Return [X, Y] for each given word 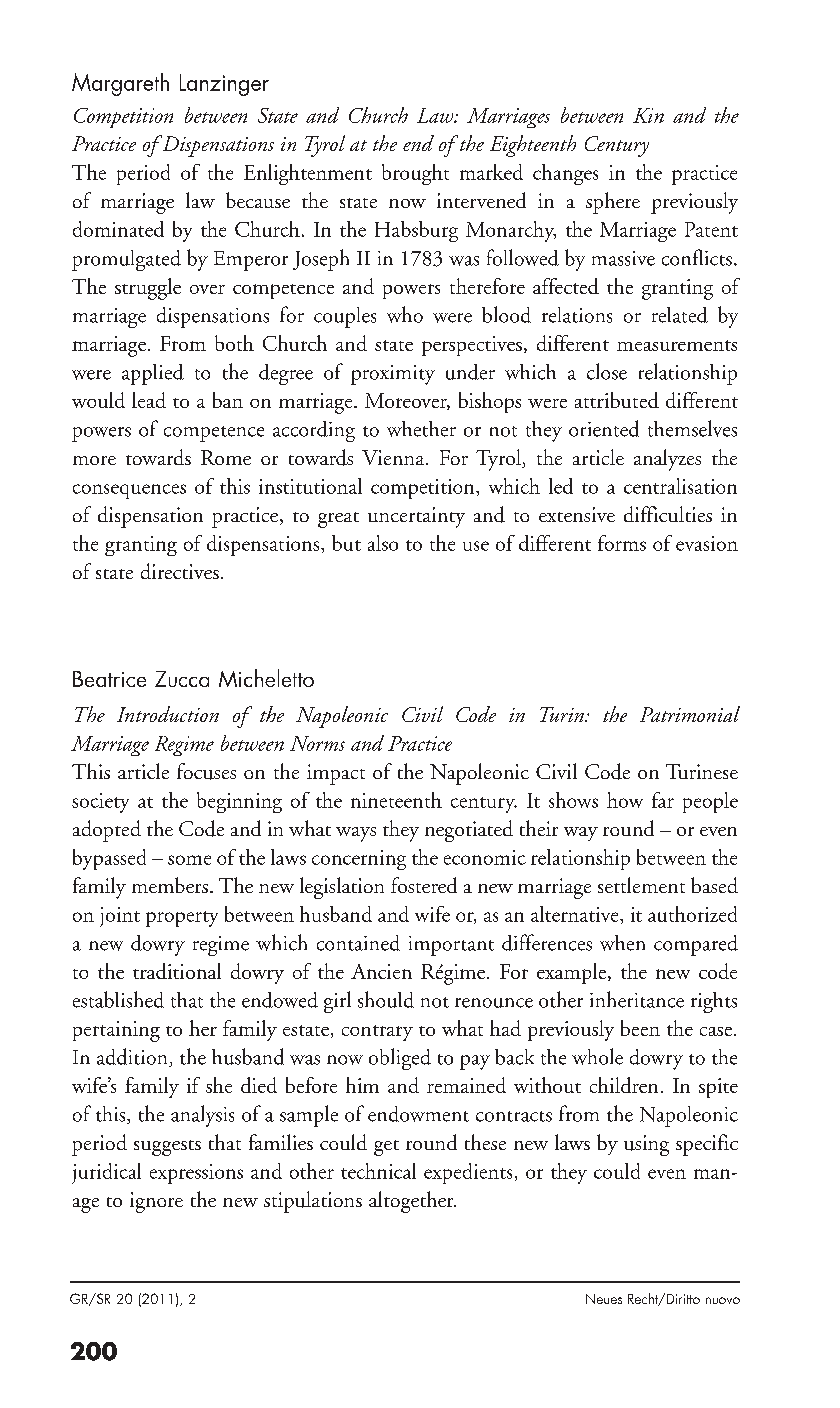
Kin [648, 115]
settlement [641, 885]
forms [622, 543]
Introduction [168, 714]
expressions [196, 1174]
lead [149, 400]
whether [421, 429]
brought [415, 174]
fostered [424, 885]
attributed [617, 400]
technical [378, 1171]
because [258, 200]
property [182, 919]
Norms [317, 743]
